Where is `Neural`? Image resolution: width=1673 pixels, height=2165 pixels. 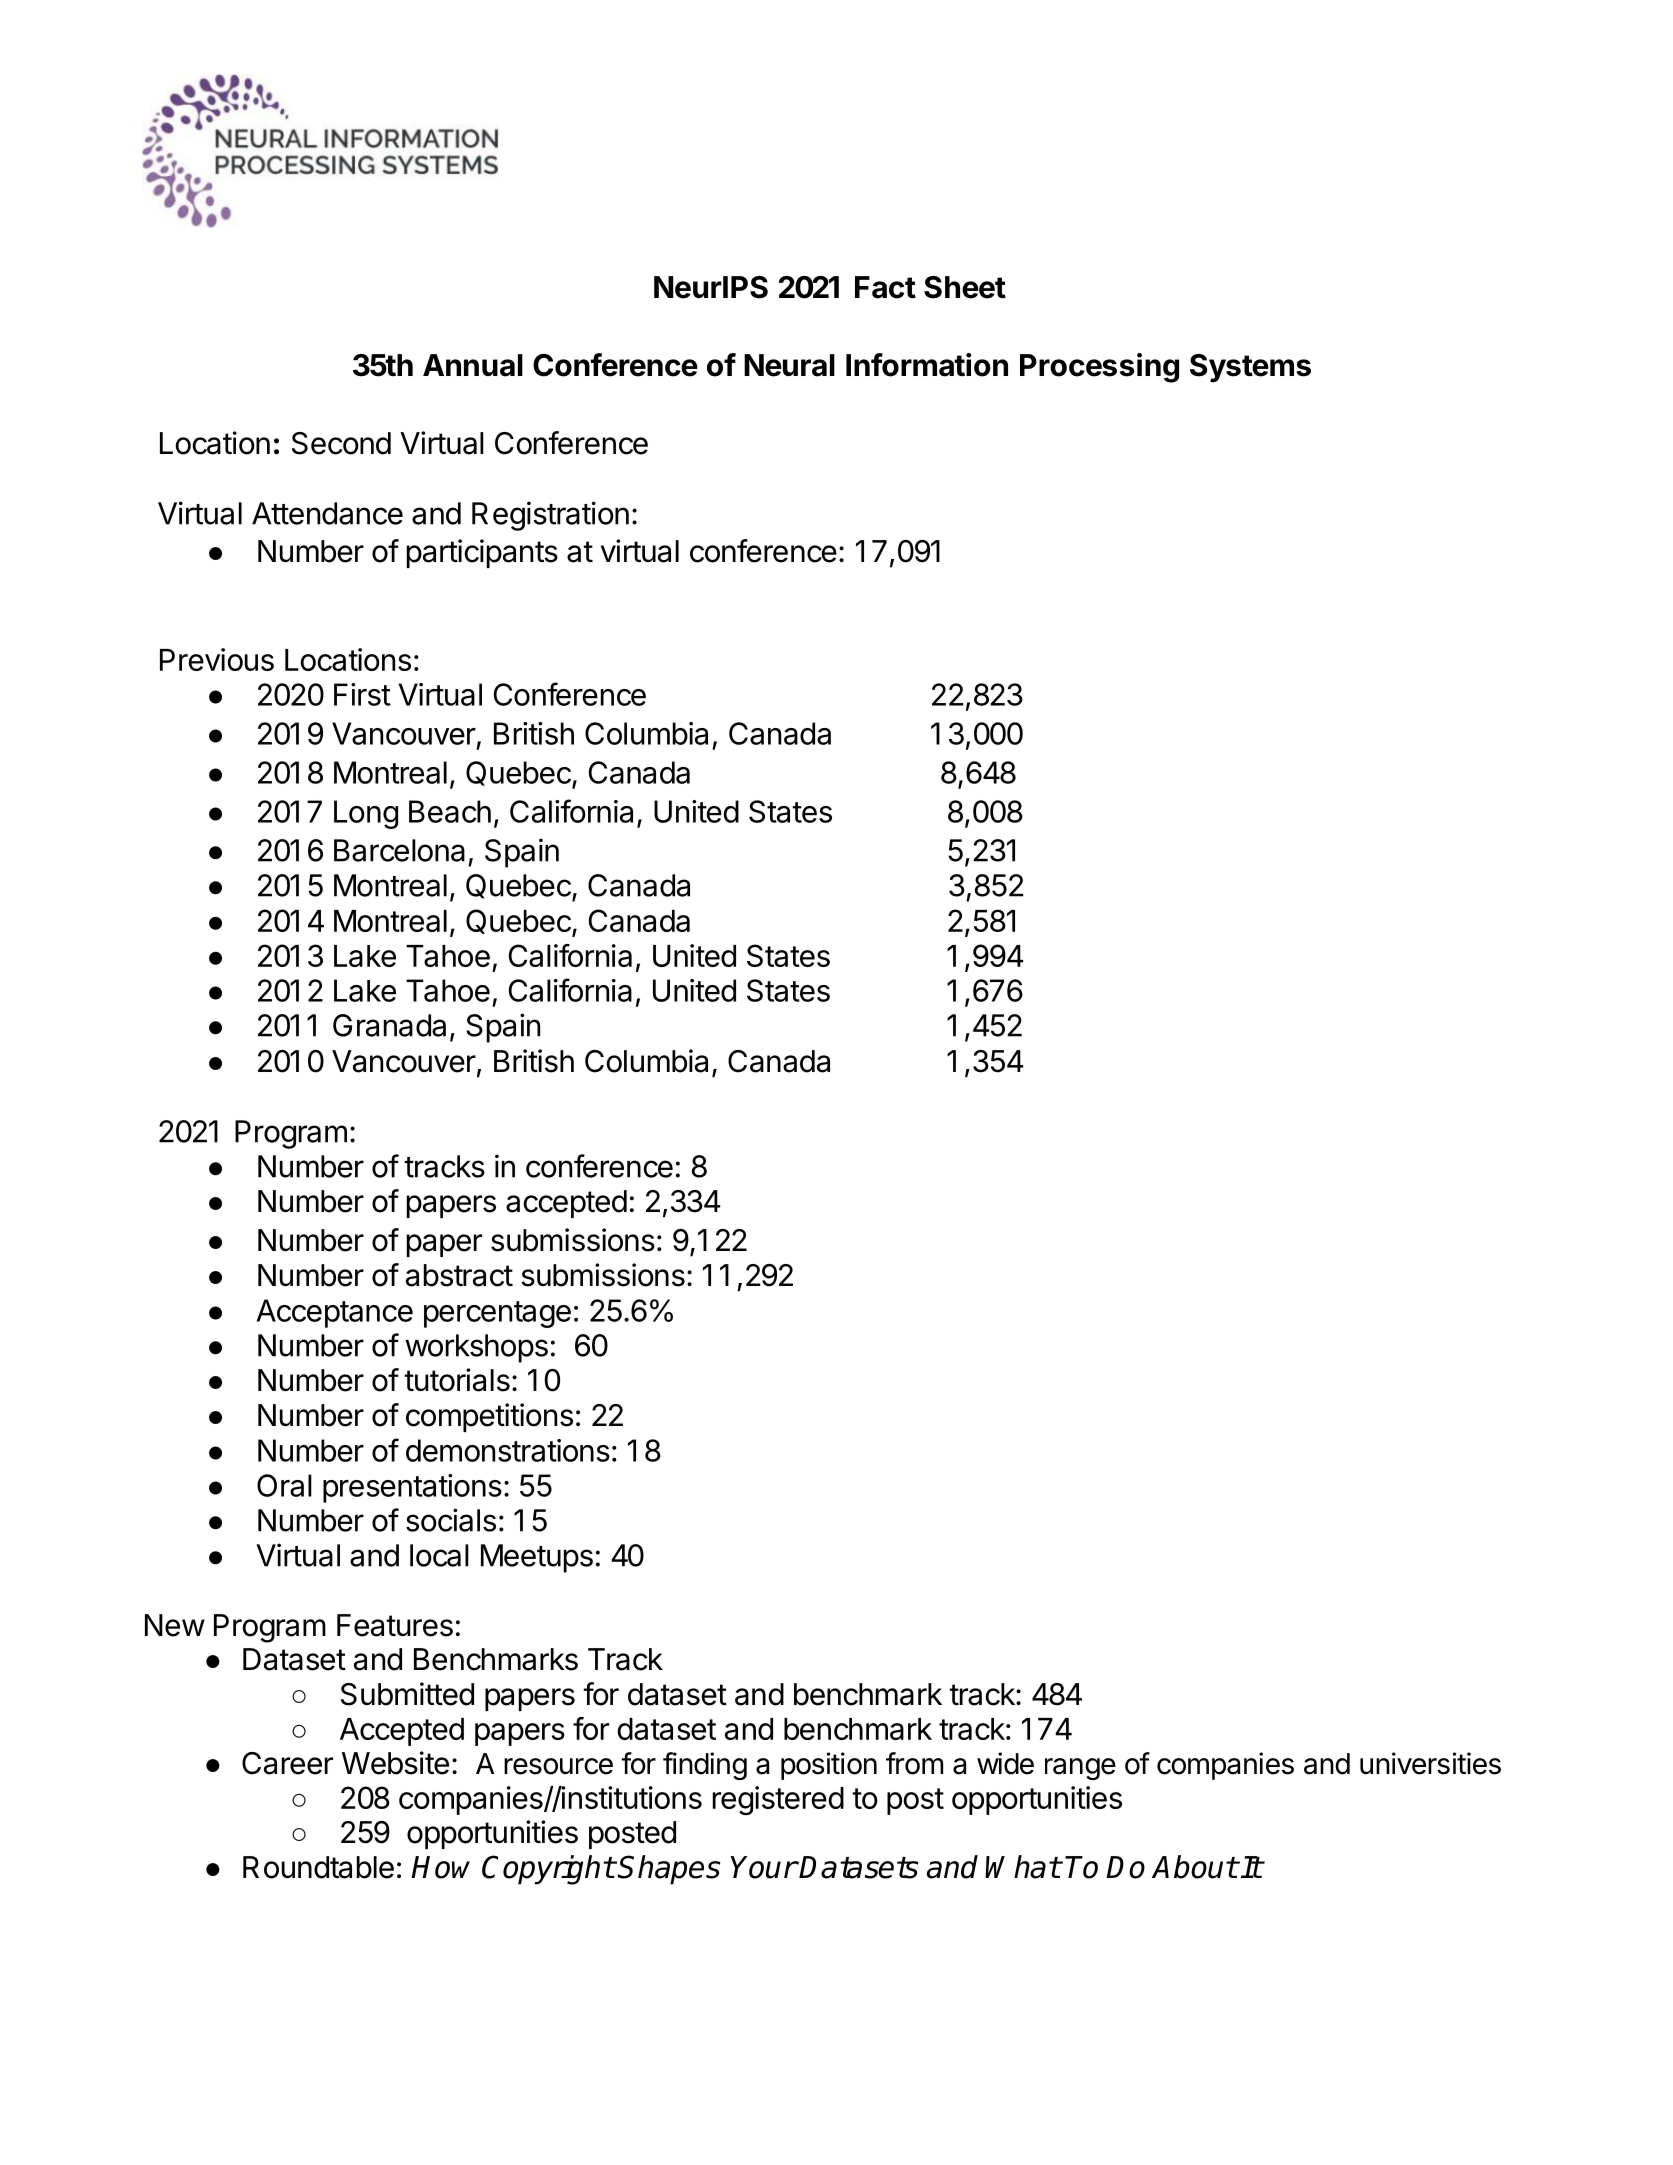 Neural is located at coordinates (789, 365).
